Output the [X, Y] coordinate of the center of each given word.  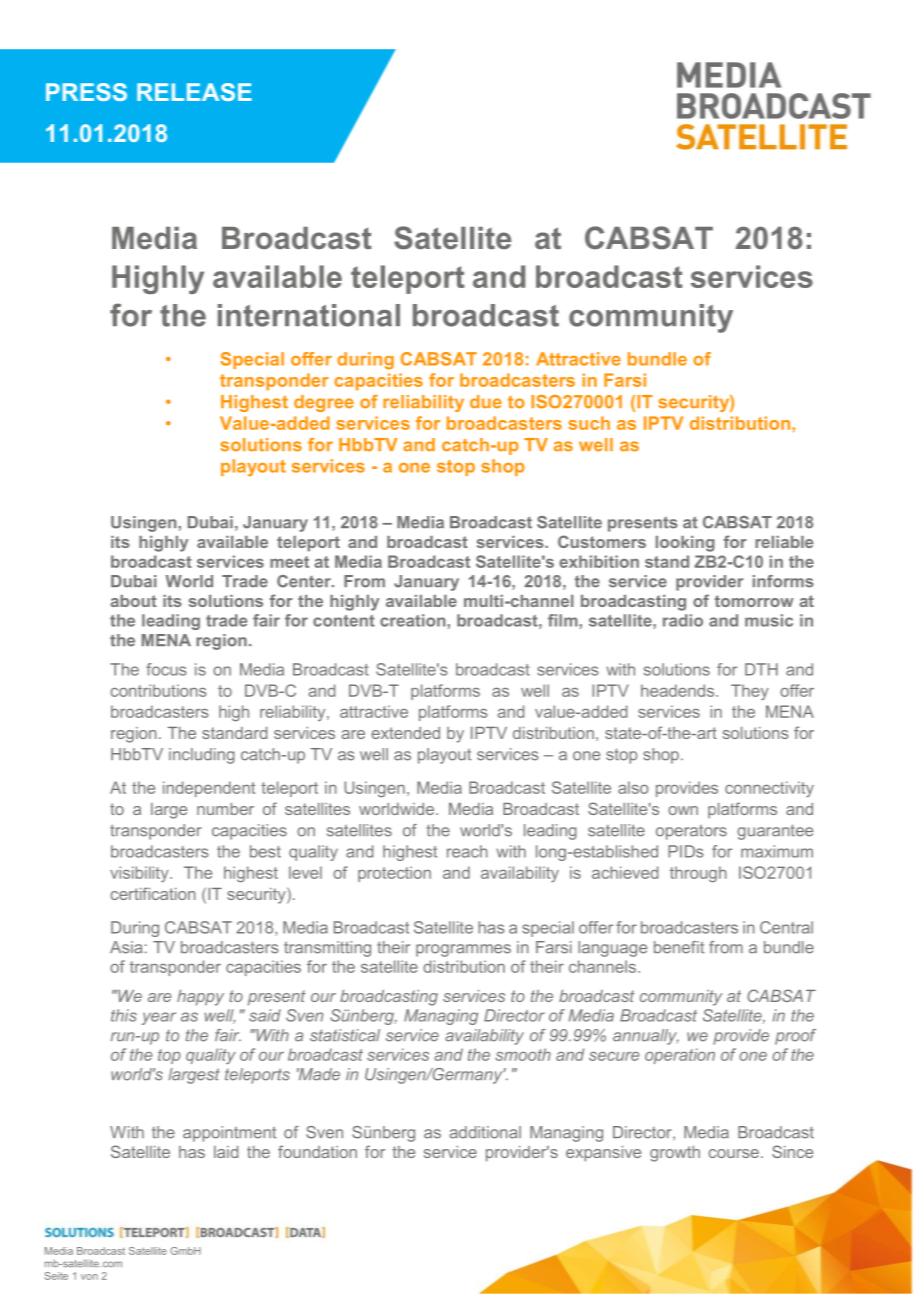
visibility [140, 874]
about [133, 601]
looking [685, 544]
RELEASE [194, 92]
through [698, 874]
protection [394, 874]
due [486, 402]
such [589, 423]
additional [485, 1132]
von [89, 1277]
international [309, 315]
